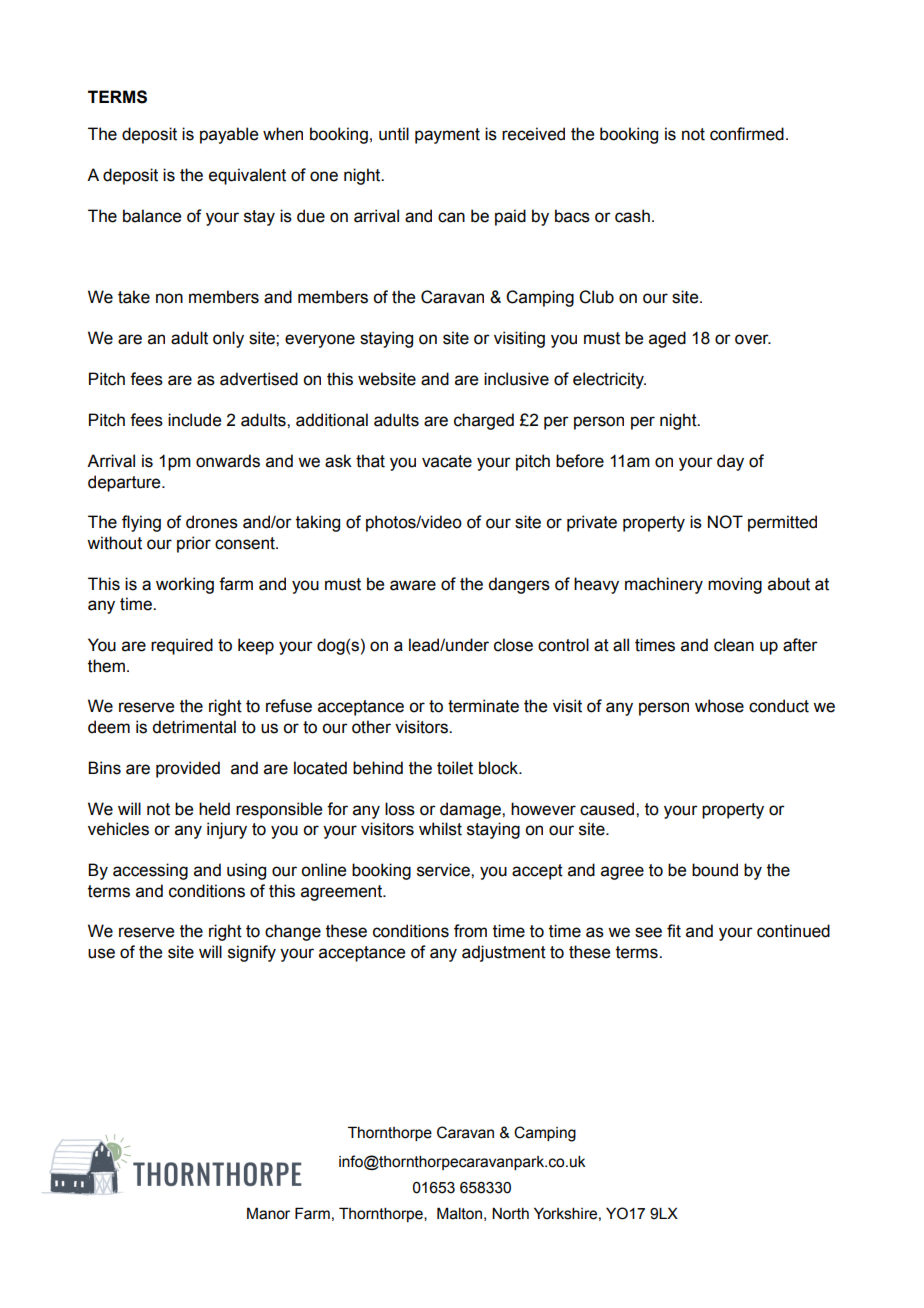 Image resolution: width=924 pixels, height=1308 pixels. What do you see at coordinates (268, 1213) in the image?
I see `Manor` at bounding box center [268, 1213].
